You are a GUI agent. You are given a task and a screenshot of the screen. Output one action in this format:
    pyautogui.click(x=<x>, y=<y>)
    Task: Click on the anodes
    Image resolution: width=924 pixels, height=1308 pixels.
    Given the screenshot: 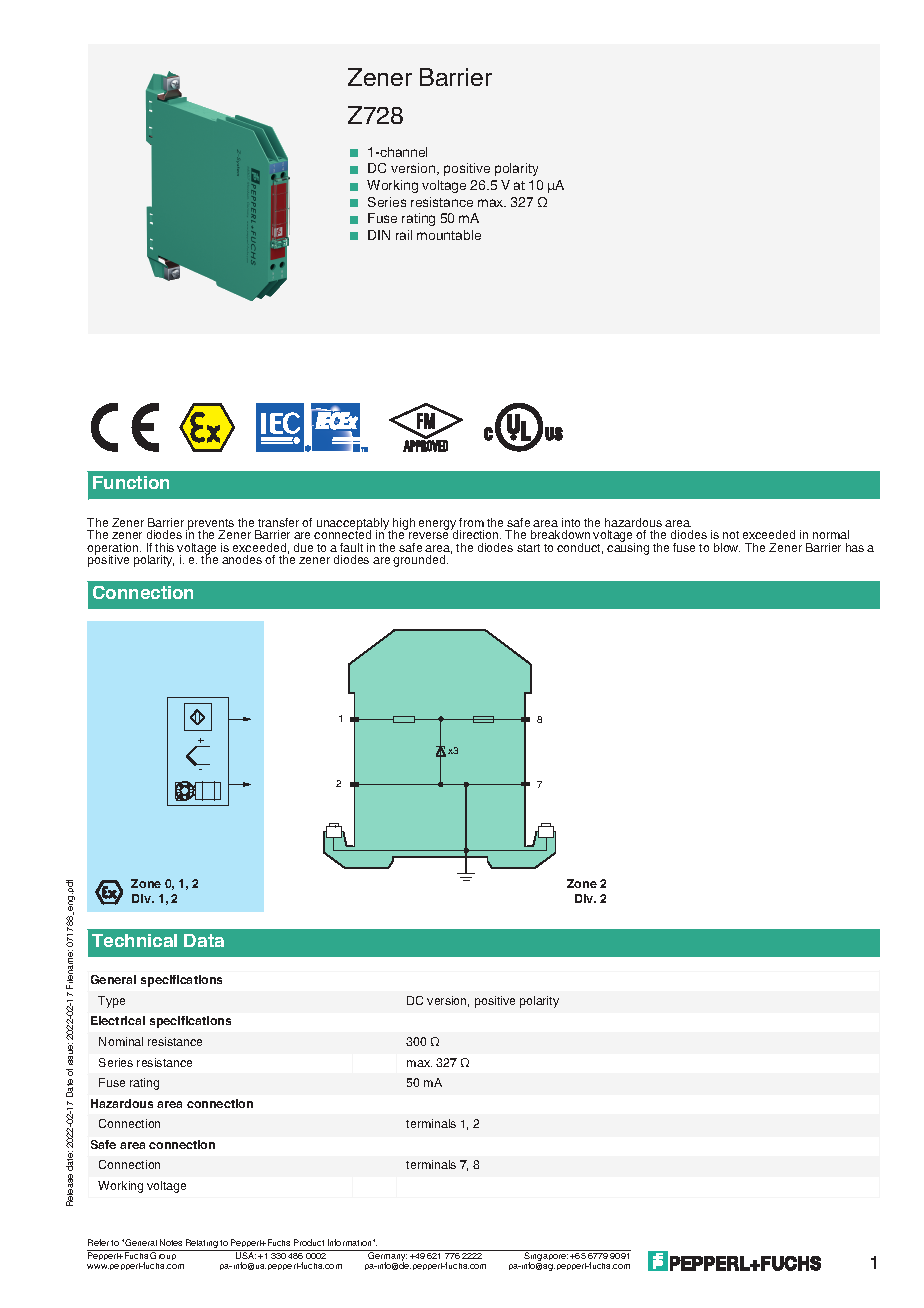 What is the action you would take?
    pyautogui.click(x=242, y=559)
